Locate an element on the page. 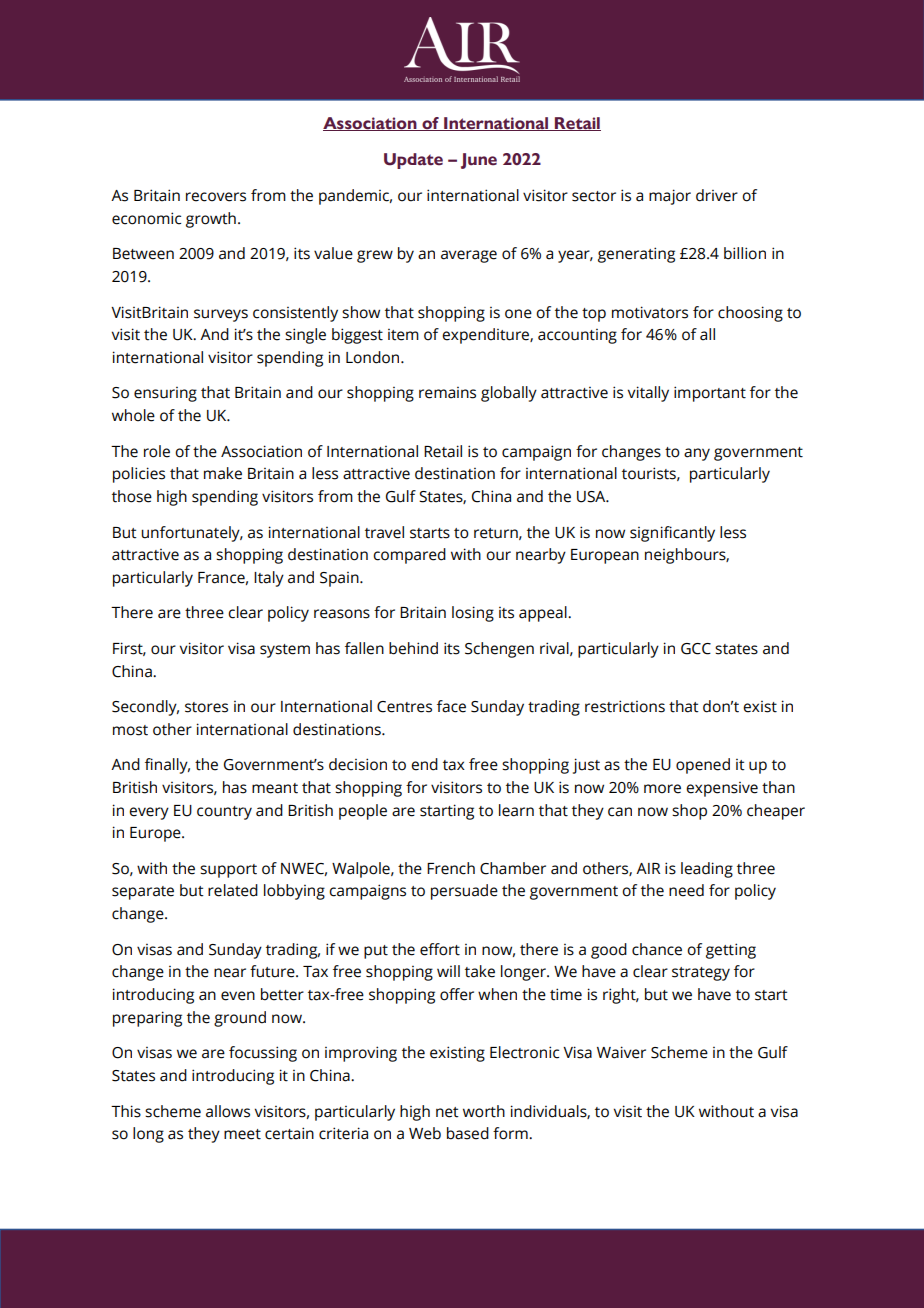 The image size is (924, 1308). recovers is located at coordinates (216, 197).
